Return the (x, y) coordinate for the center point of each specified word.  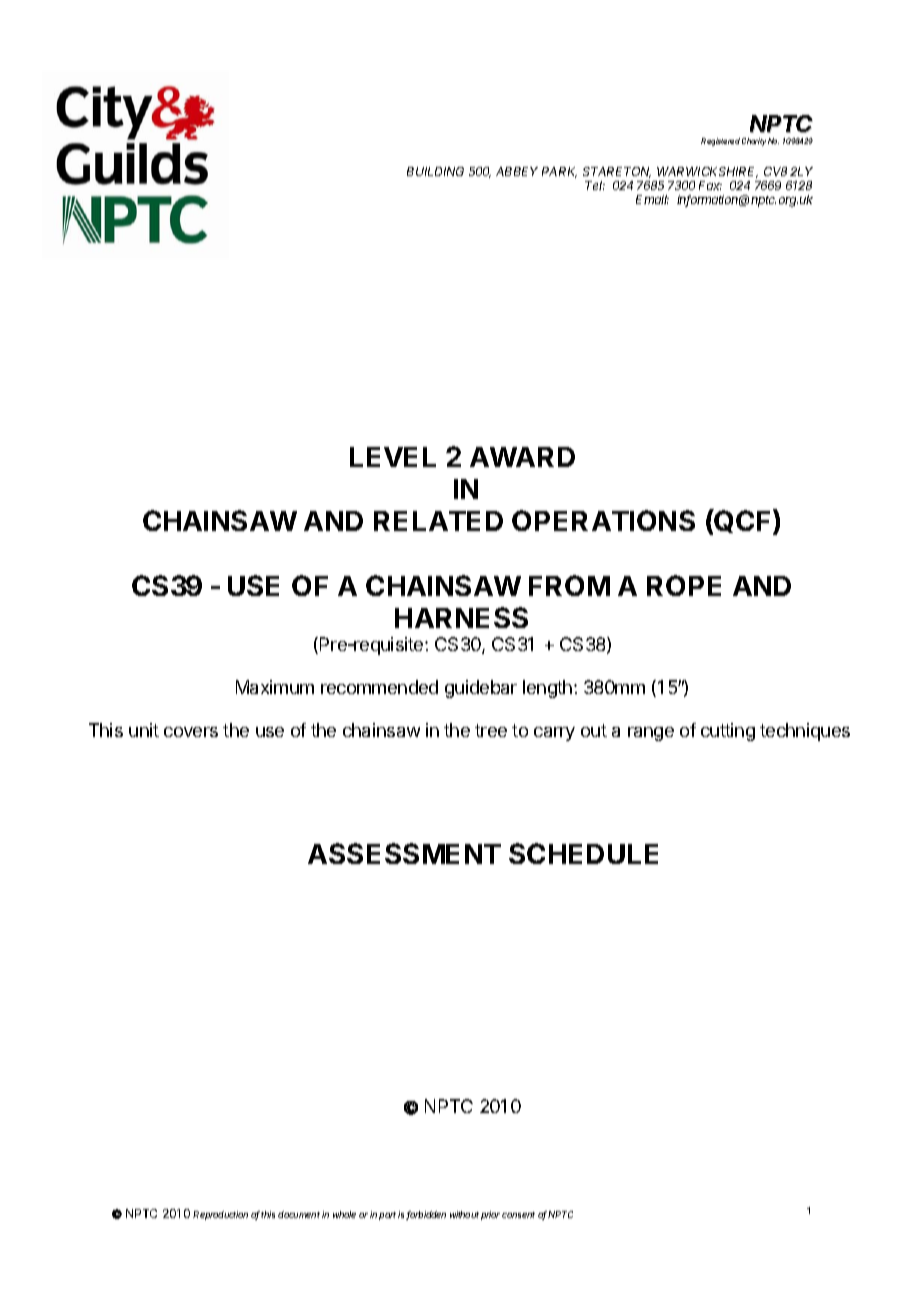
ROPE (684, 585)
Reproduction (220, 1215)
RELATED (438, 521)
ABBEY (517, 171)
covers (191, 732)
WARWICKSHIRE (707, 172)
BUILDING (435, 171)
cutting (728, 732)
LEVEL (393, 457)
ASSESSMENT (404, 853)
